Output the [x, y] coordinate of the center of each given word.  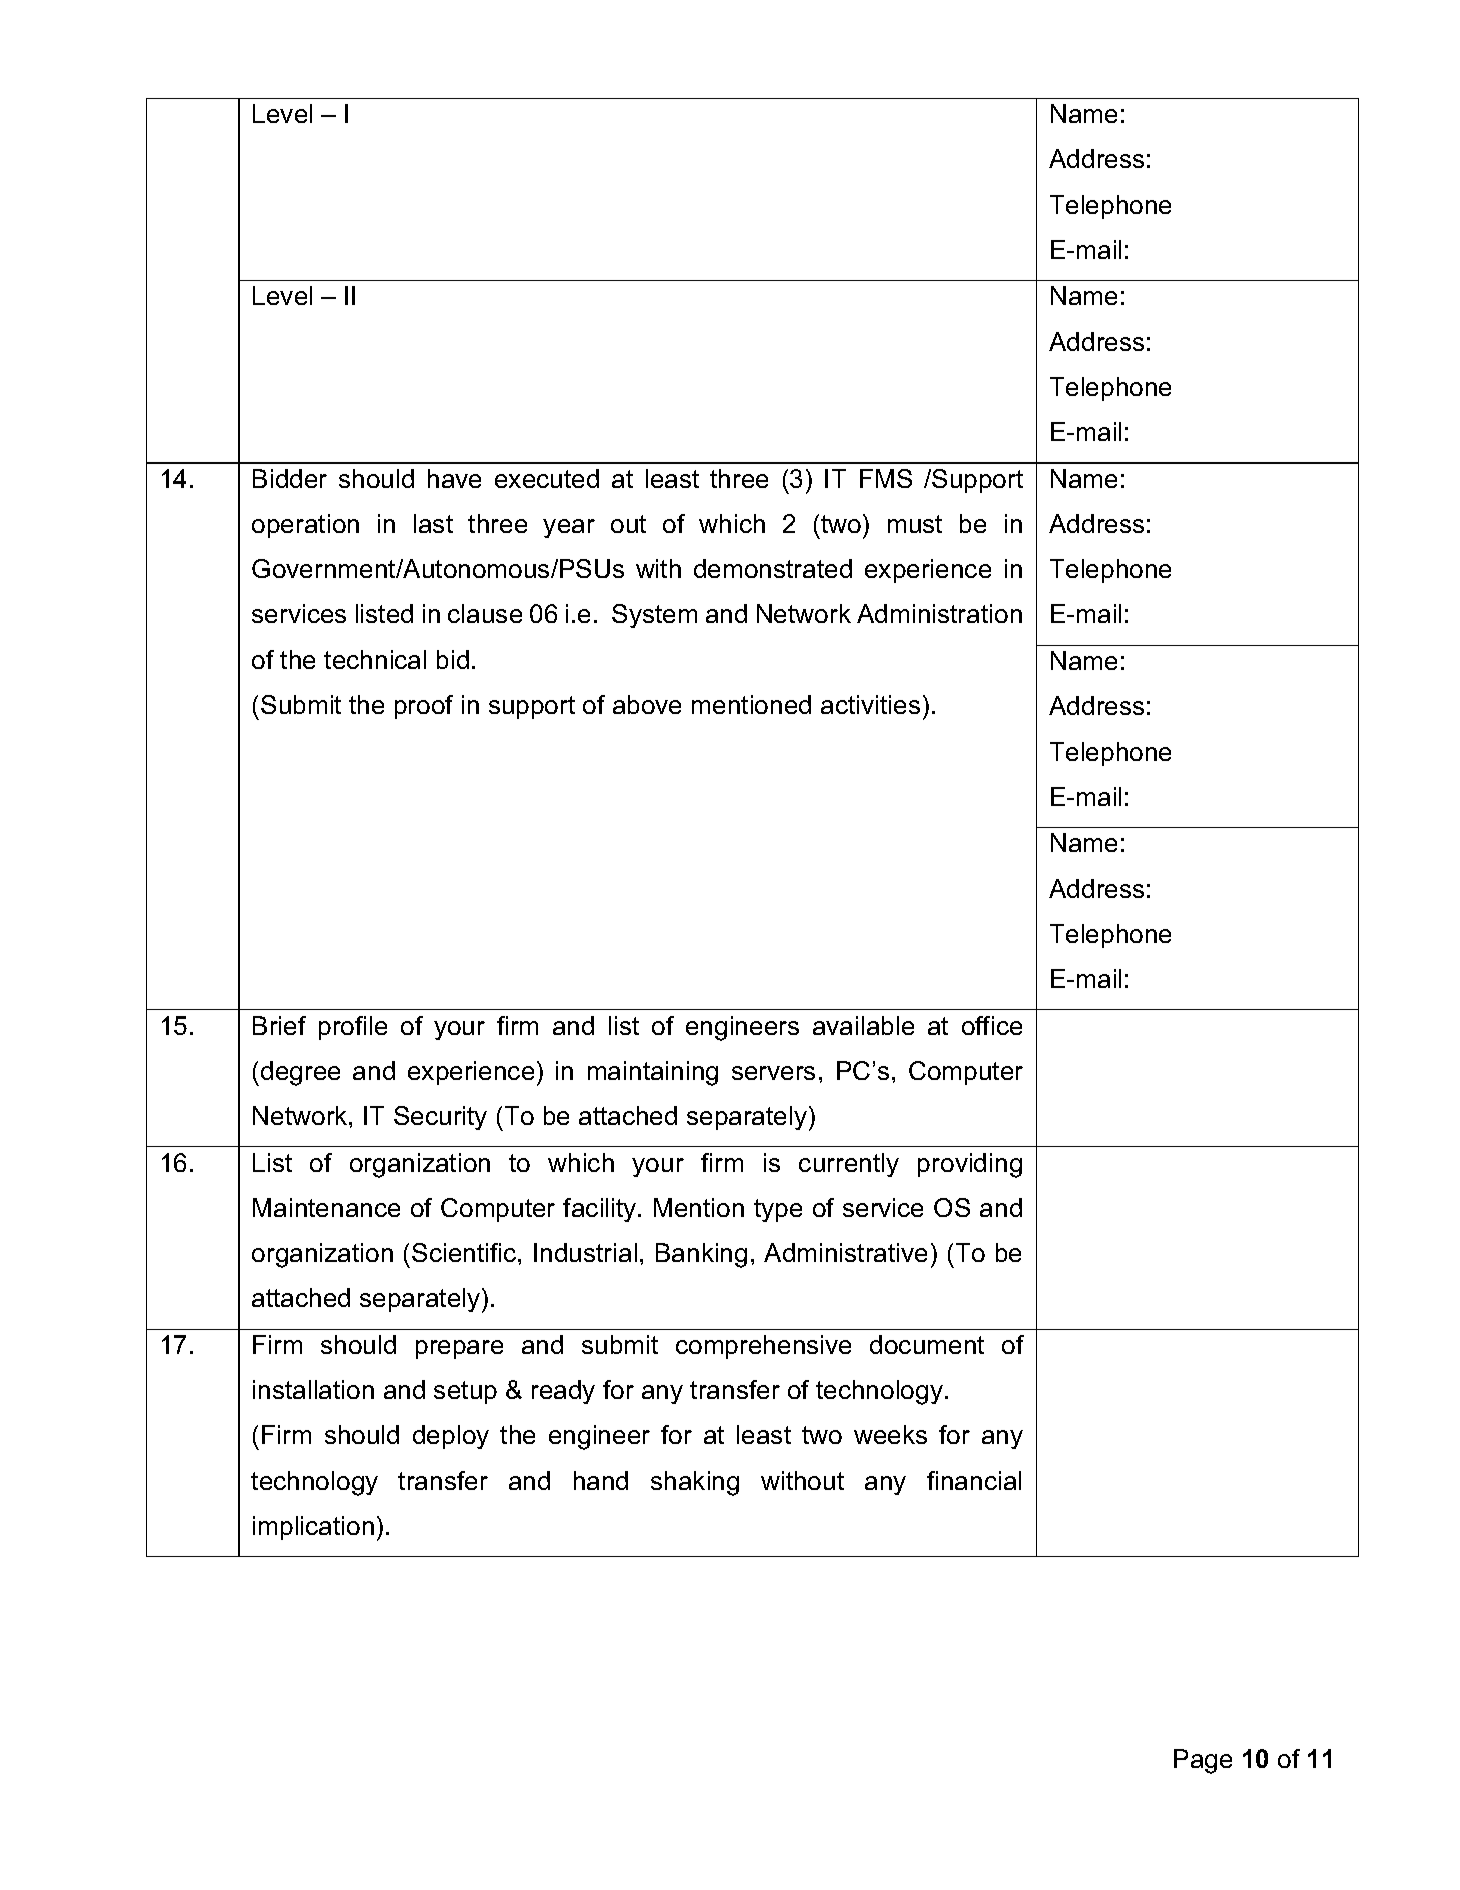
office [992, 1025]
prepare [459, 1349]
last [433, 523]
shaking [695, 1483]
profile [353, 1028]
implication [313, 1528]
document [927, 1344]
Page [1203, 1761]
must [915, 524]
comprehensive [763, 1347]
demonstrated [773, 568]
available [863, 1025]
